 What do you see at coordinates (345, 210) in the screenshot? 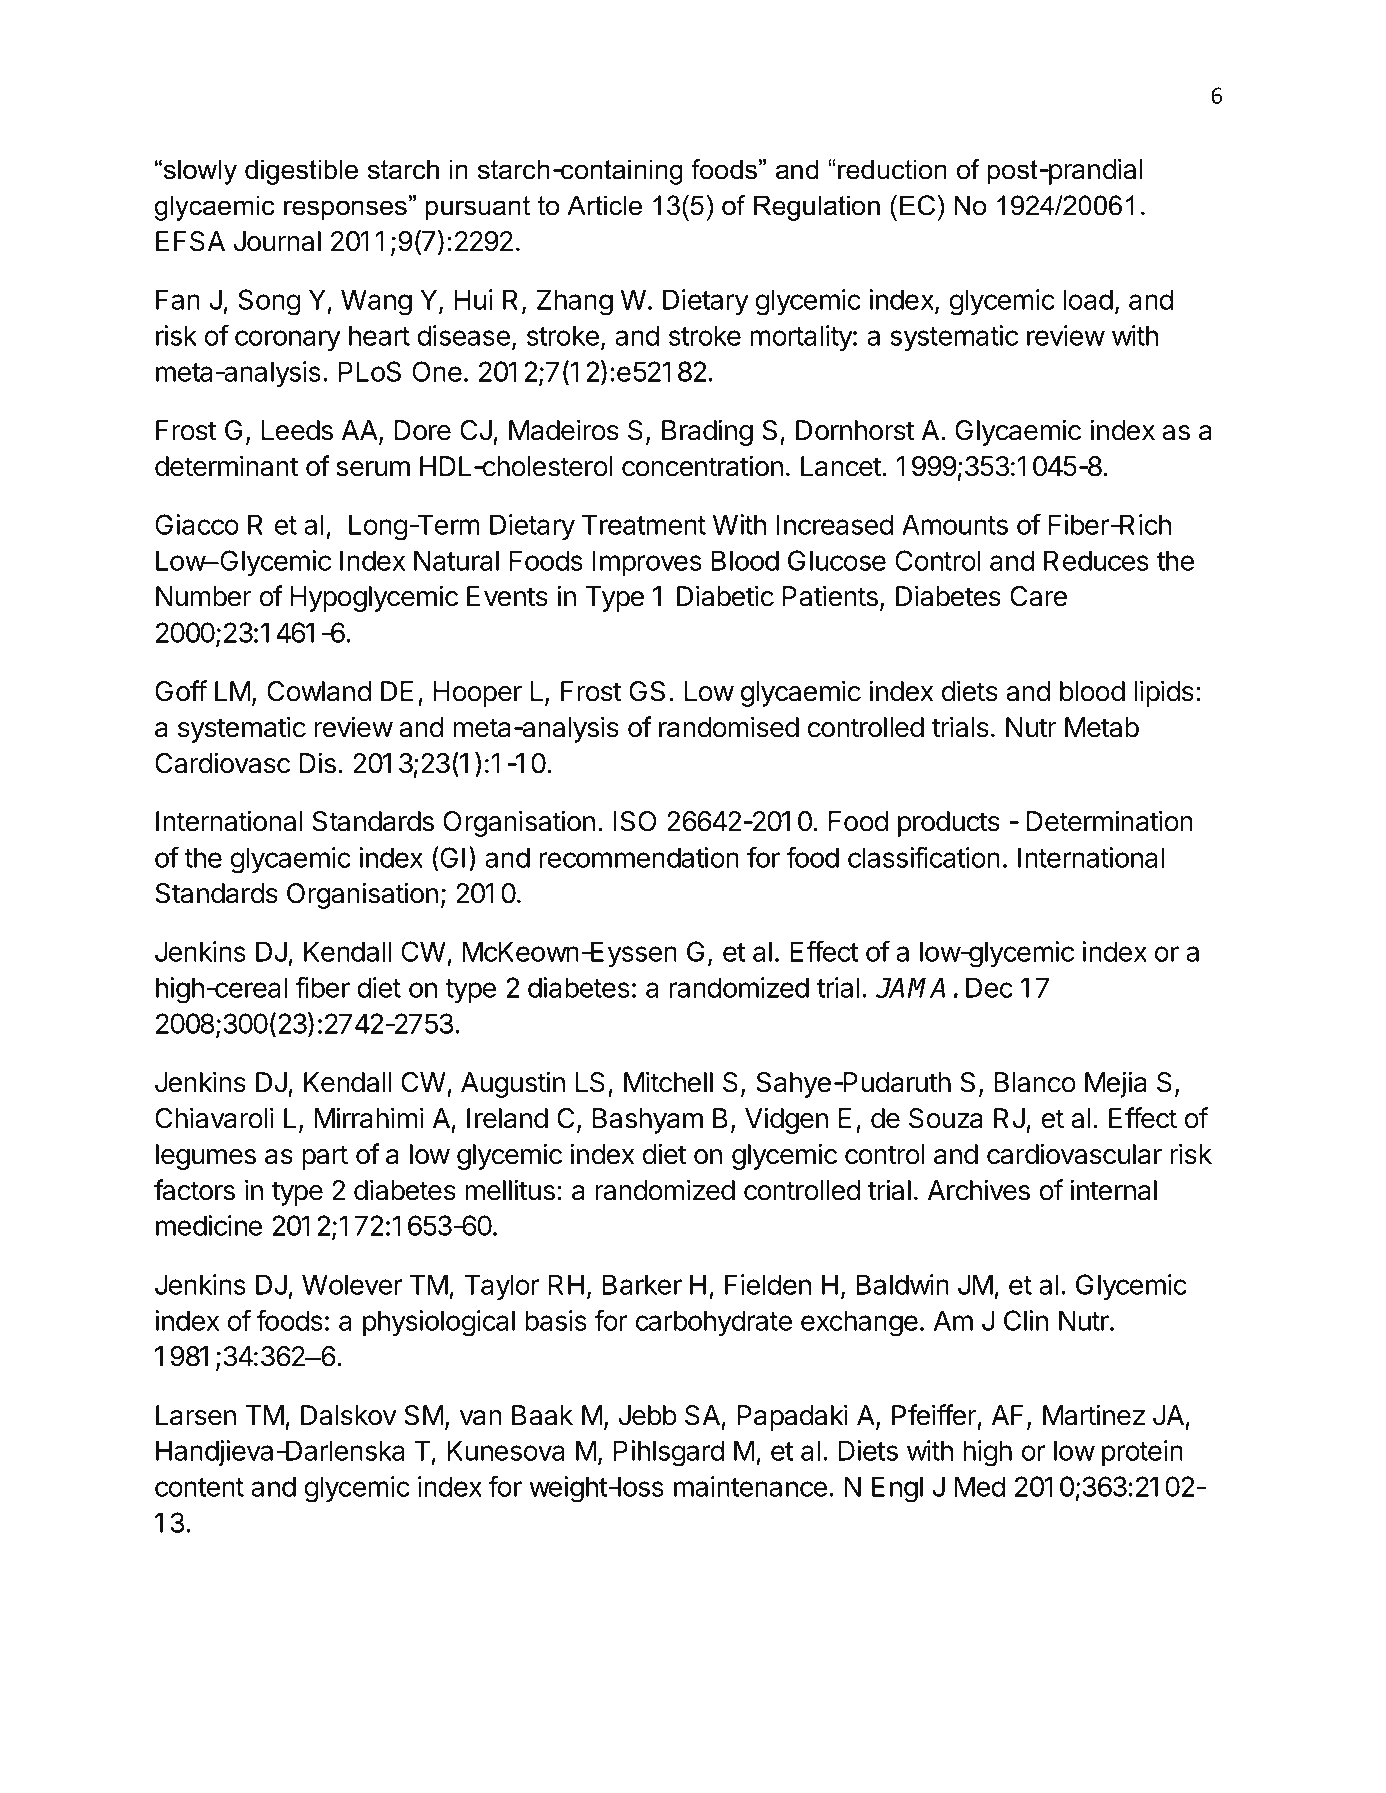
I see `responses` at bounding box center [345, 210].
